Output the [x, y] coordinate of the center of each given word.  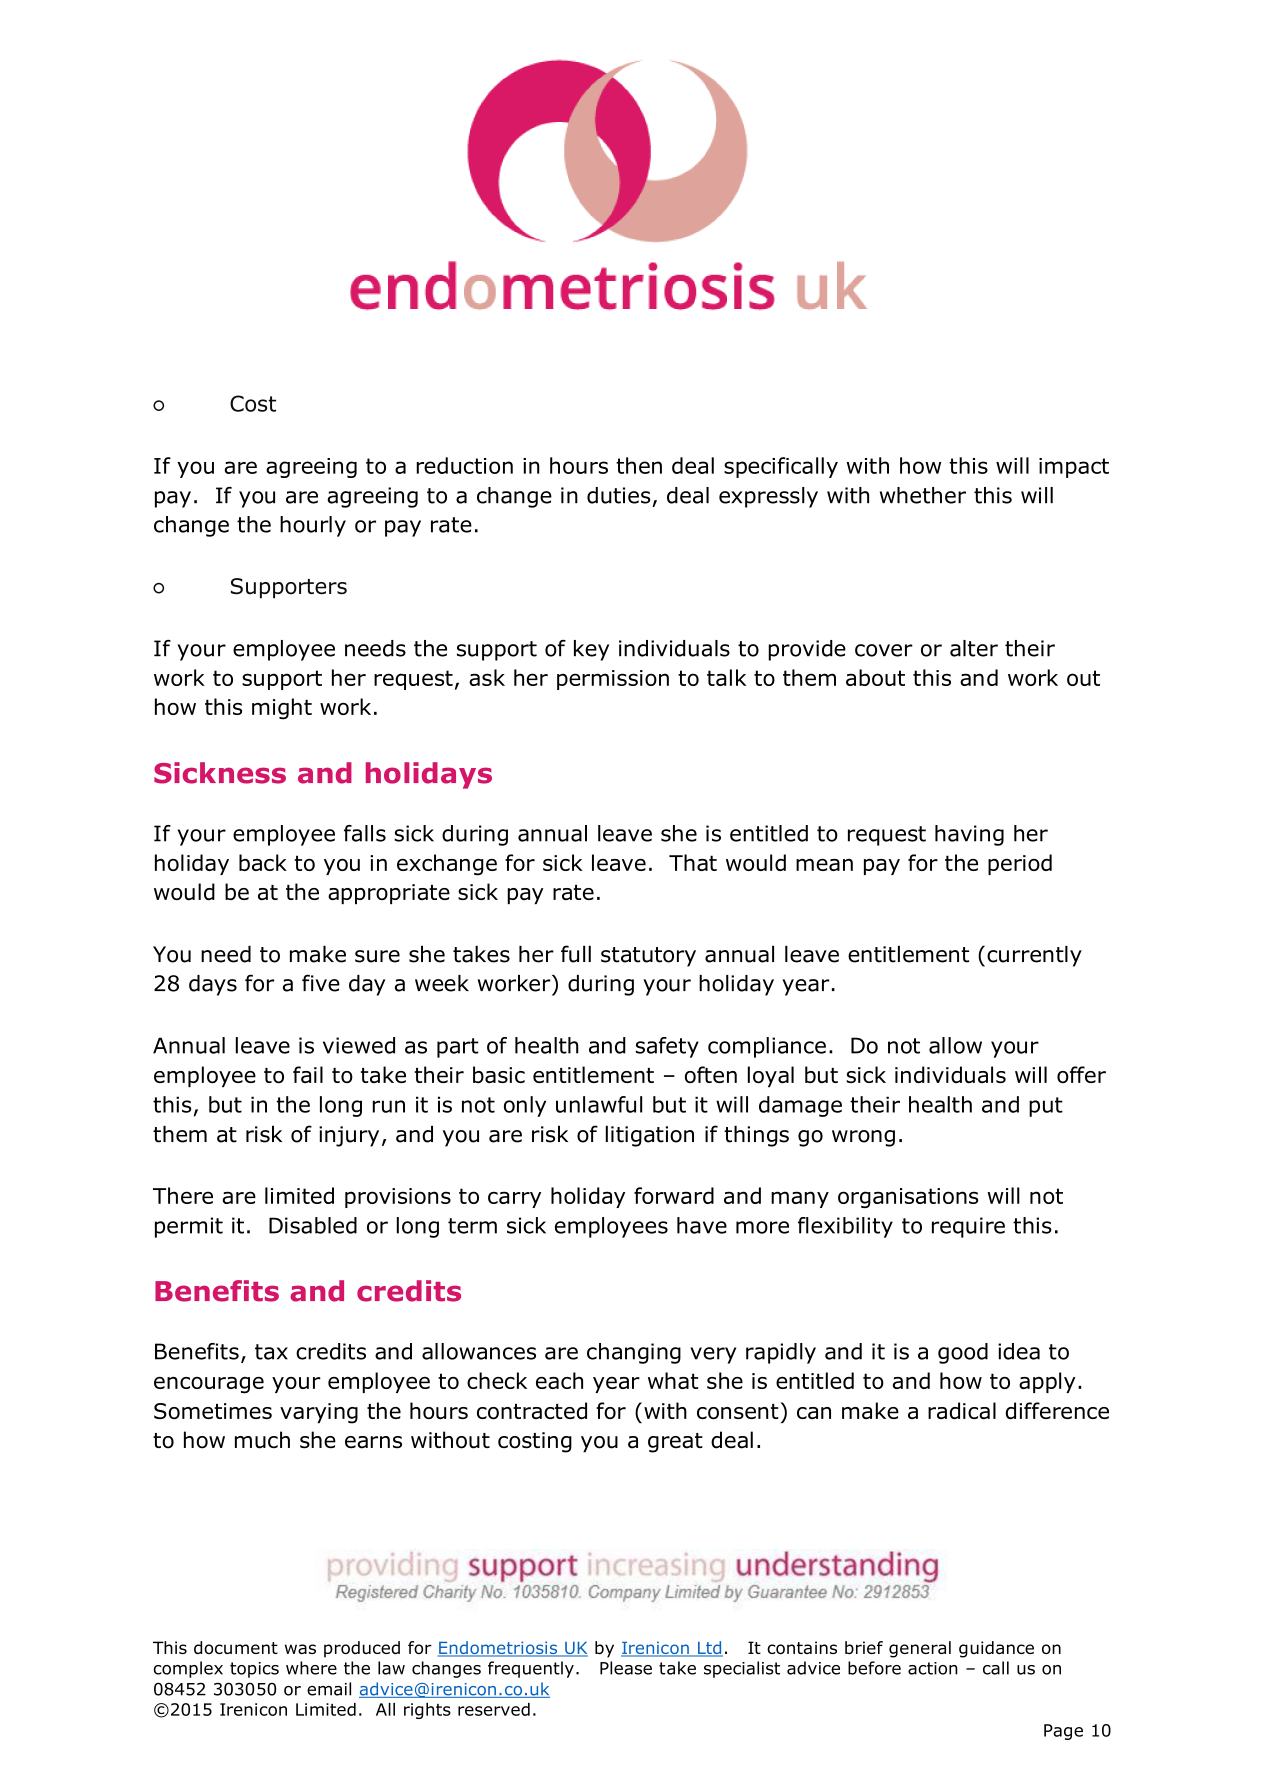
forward [674, 1195]
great [675, 1443]
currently [1034, 956]
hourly [313, 526]
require [968, 1227]
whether [923, 495]
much [262, 1440]
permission [613, 680]
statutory [648, 957]
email [329, 1689]
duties [618, 495]
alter [974, 648]
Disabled [313, 1225]
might [282, 709]
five [321, 983]
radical [962, 1410]
